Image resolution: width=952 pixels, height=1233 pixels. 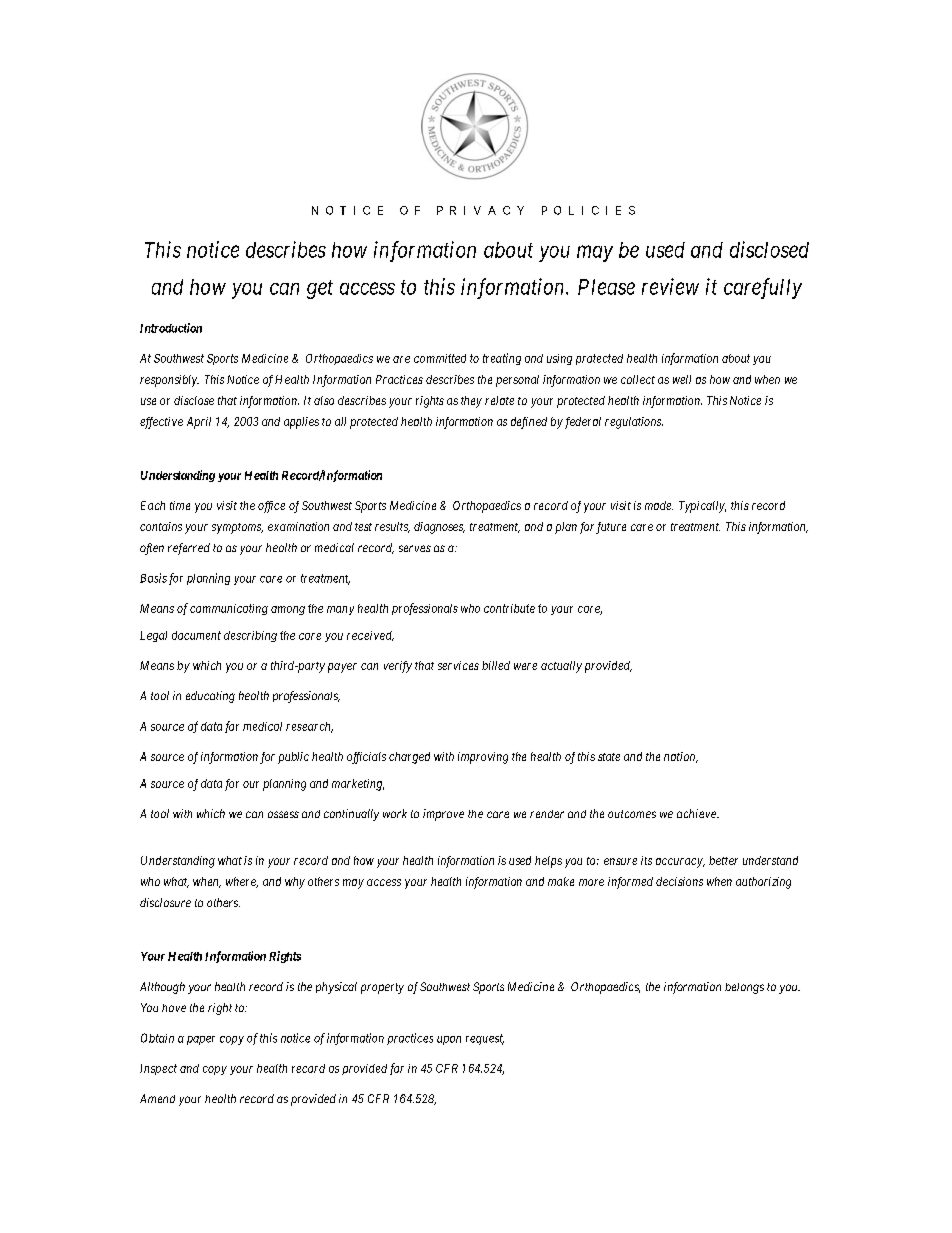 I want to click on belongs, so click(x=744, y=988).
